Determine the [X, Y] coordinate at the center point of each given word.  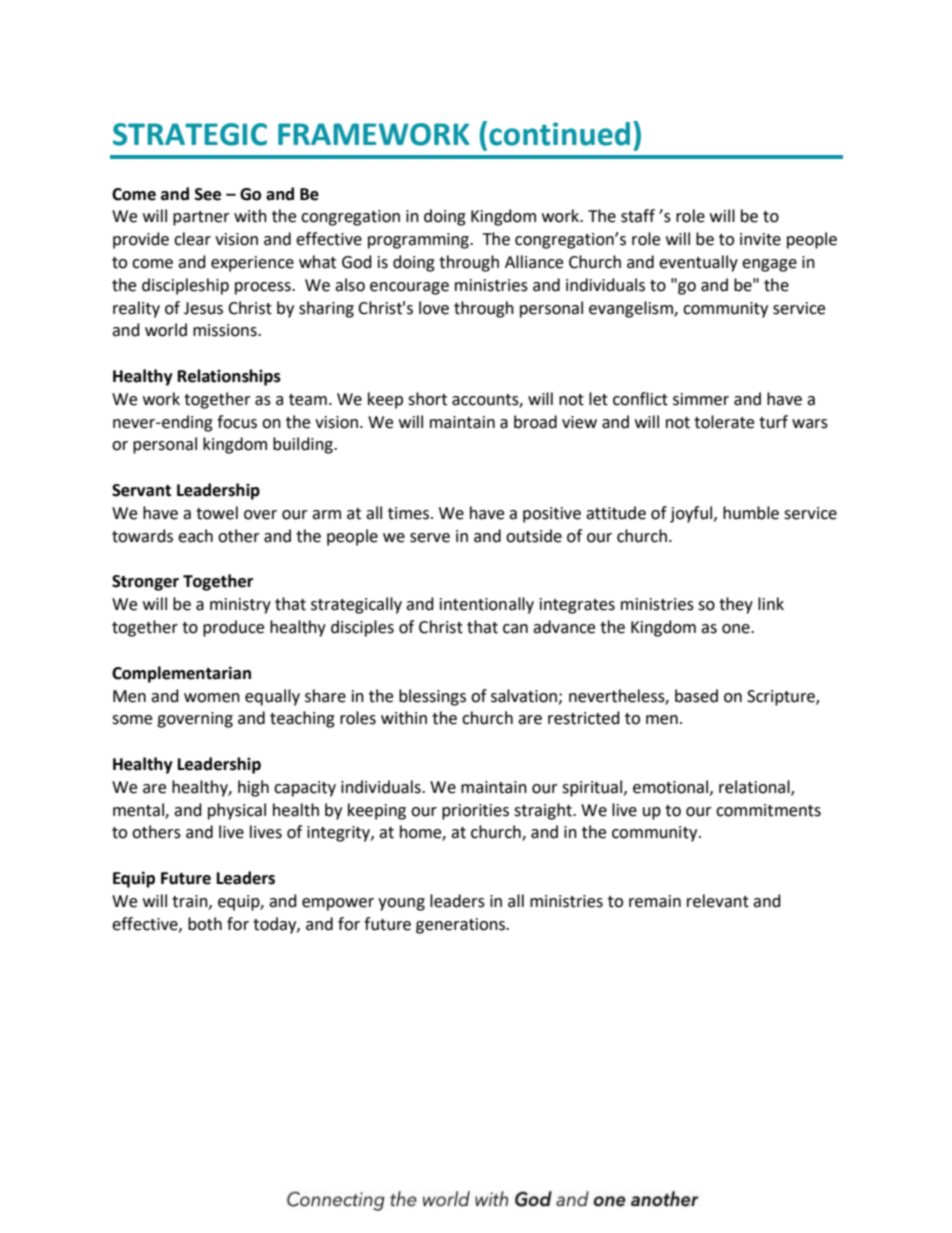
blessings [432, 697]
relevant [718, 901]
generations [462, 926]
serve [430, 538]
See [208, 194]
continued [559, 134]
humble [751, 513]
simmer [701, 399]
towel [217, 513]
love [434, 308]
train [191, 902]
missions [226, 330]
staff [638, 216]
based [696, 696]
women [212, 698]
